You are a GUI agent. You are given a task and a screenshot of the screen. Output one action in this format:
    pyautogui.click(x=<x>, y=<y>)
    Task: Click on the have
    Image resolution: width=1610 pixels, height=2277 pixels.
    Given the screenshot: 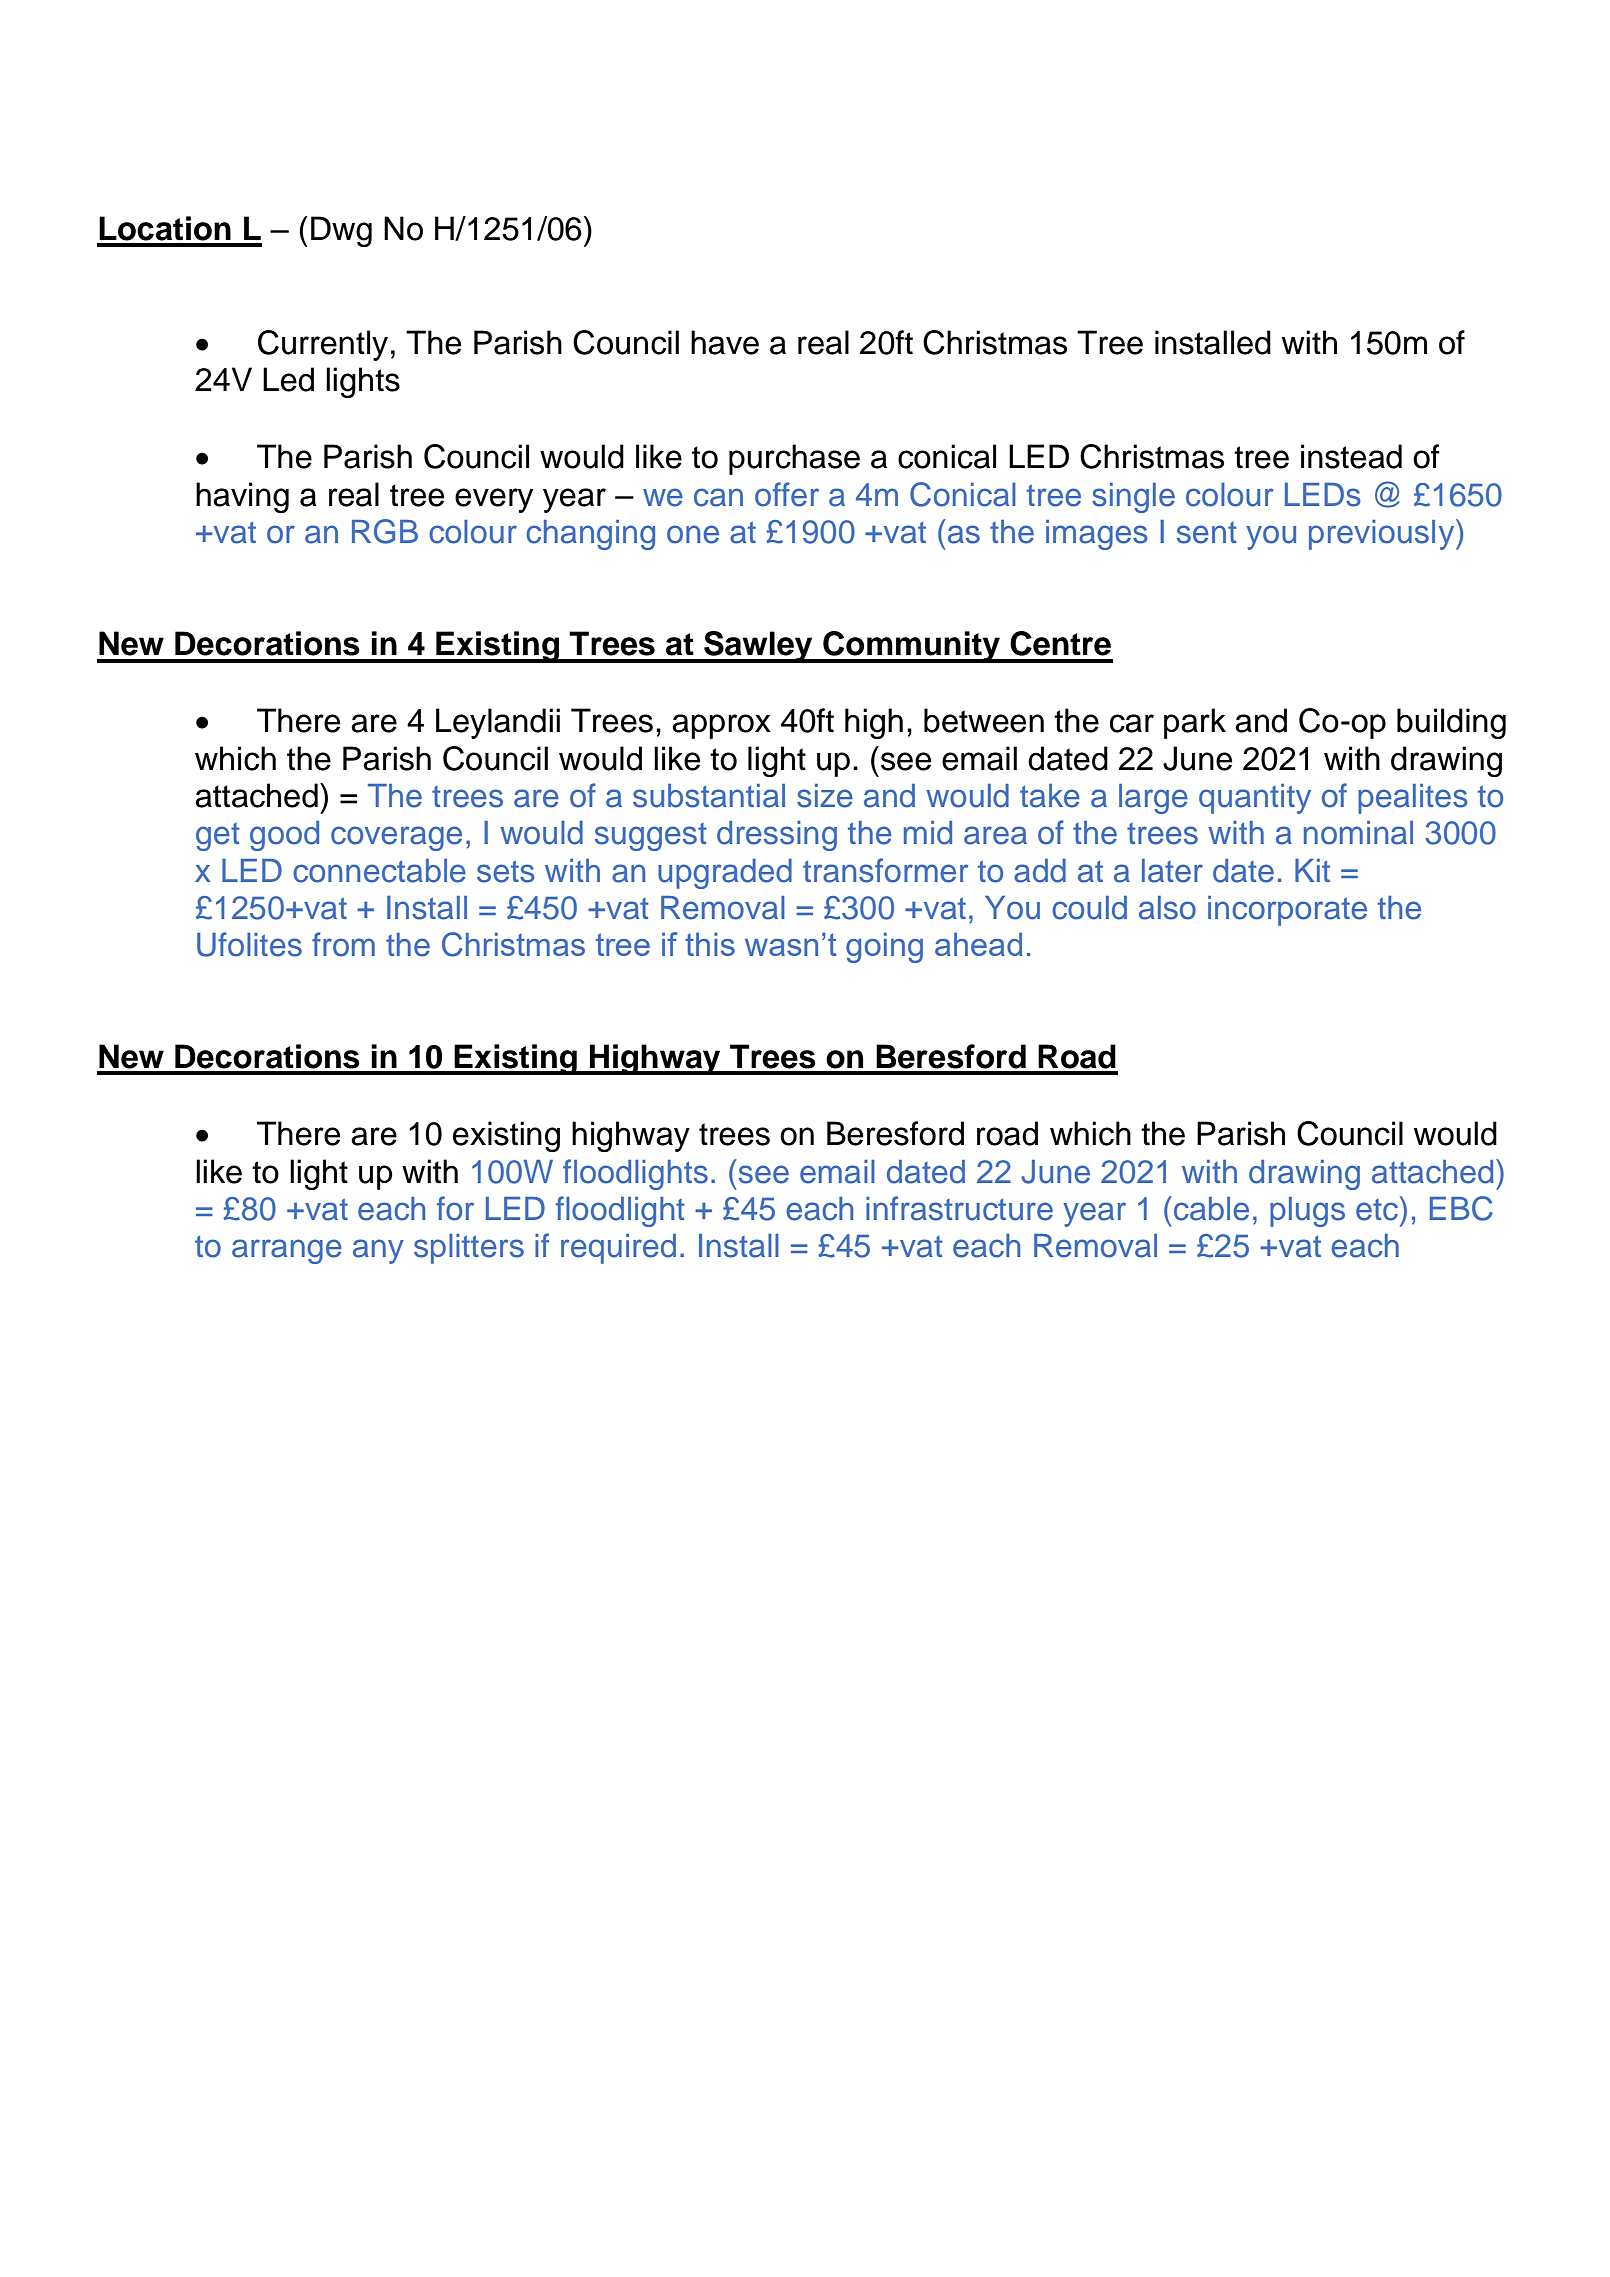 What is the action you would take?
    pyautogui.click(x=725, y=342)
